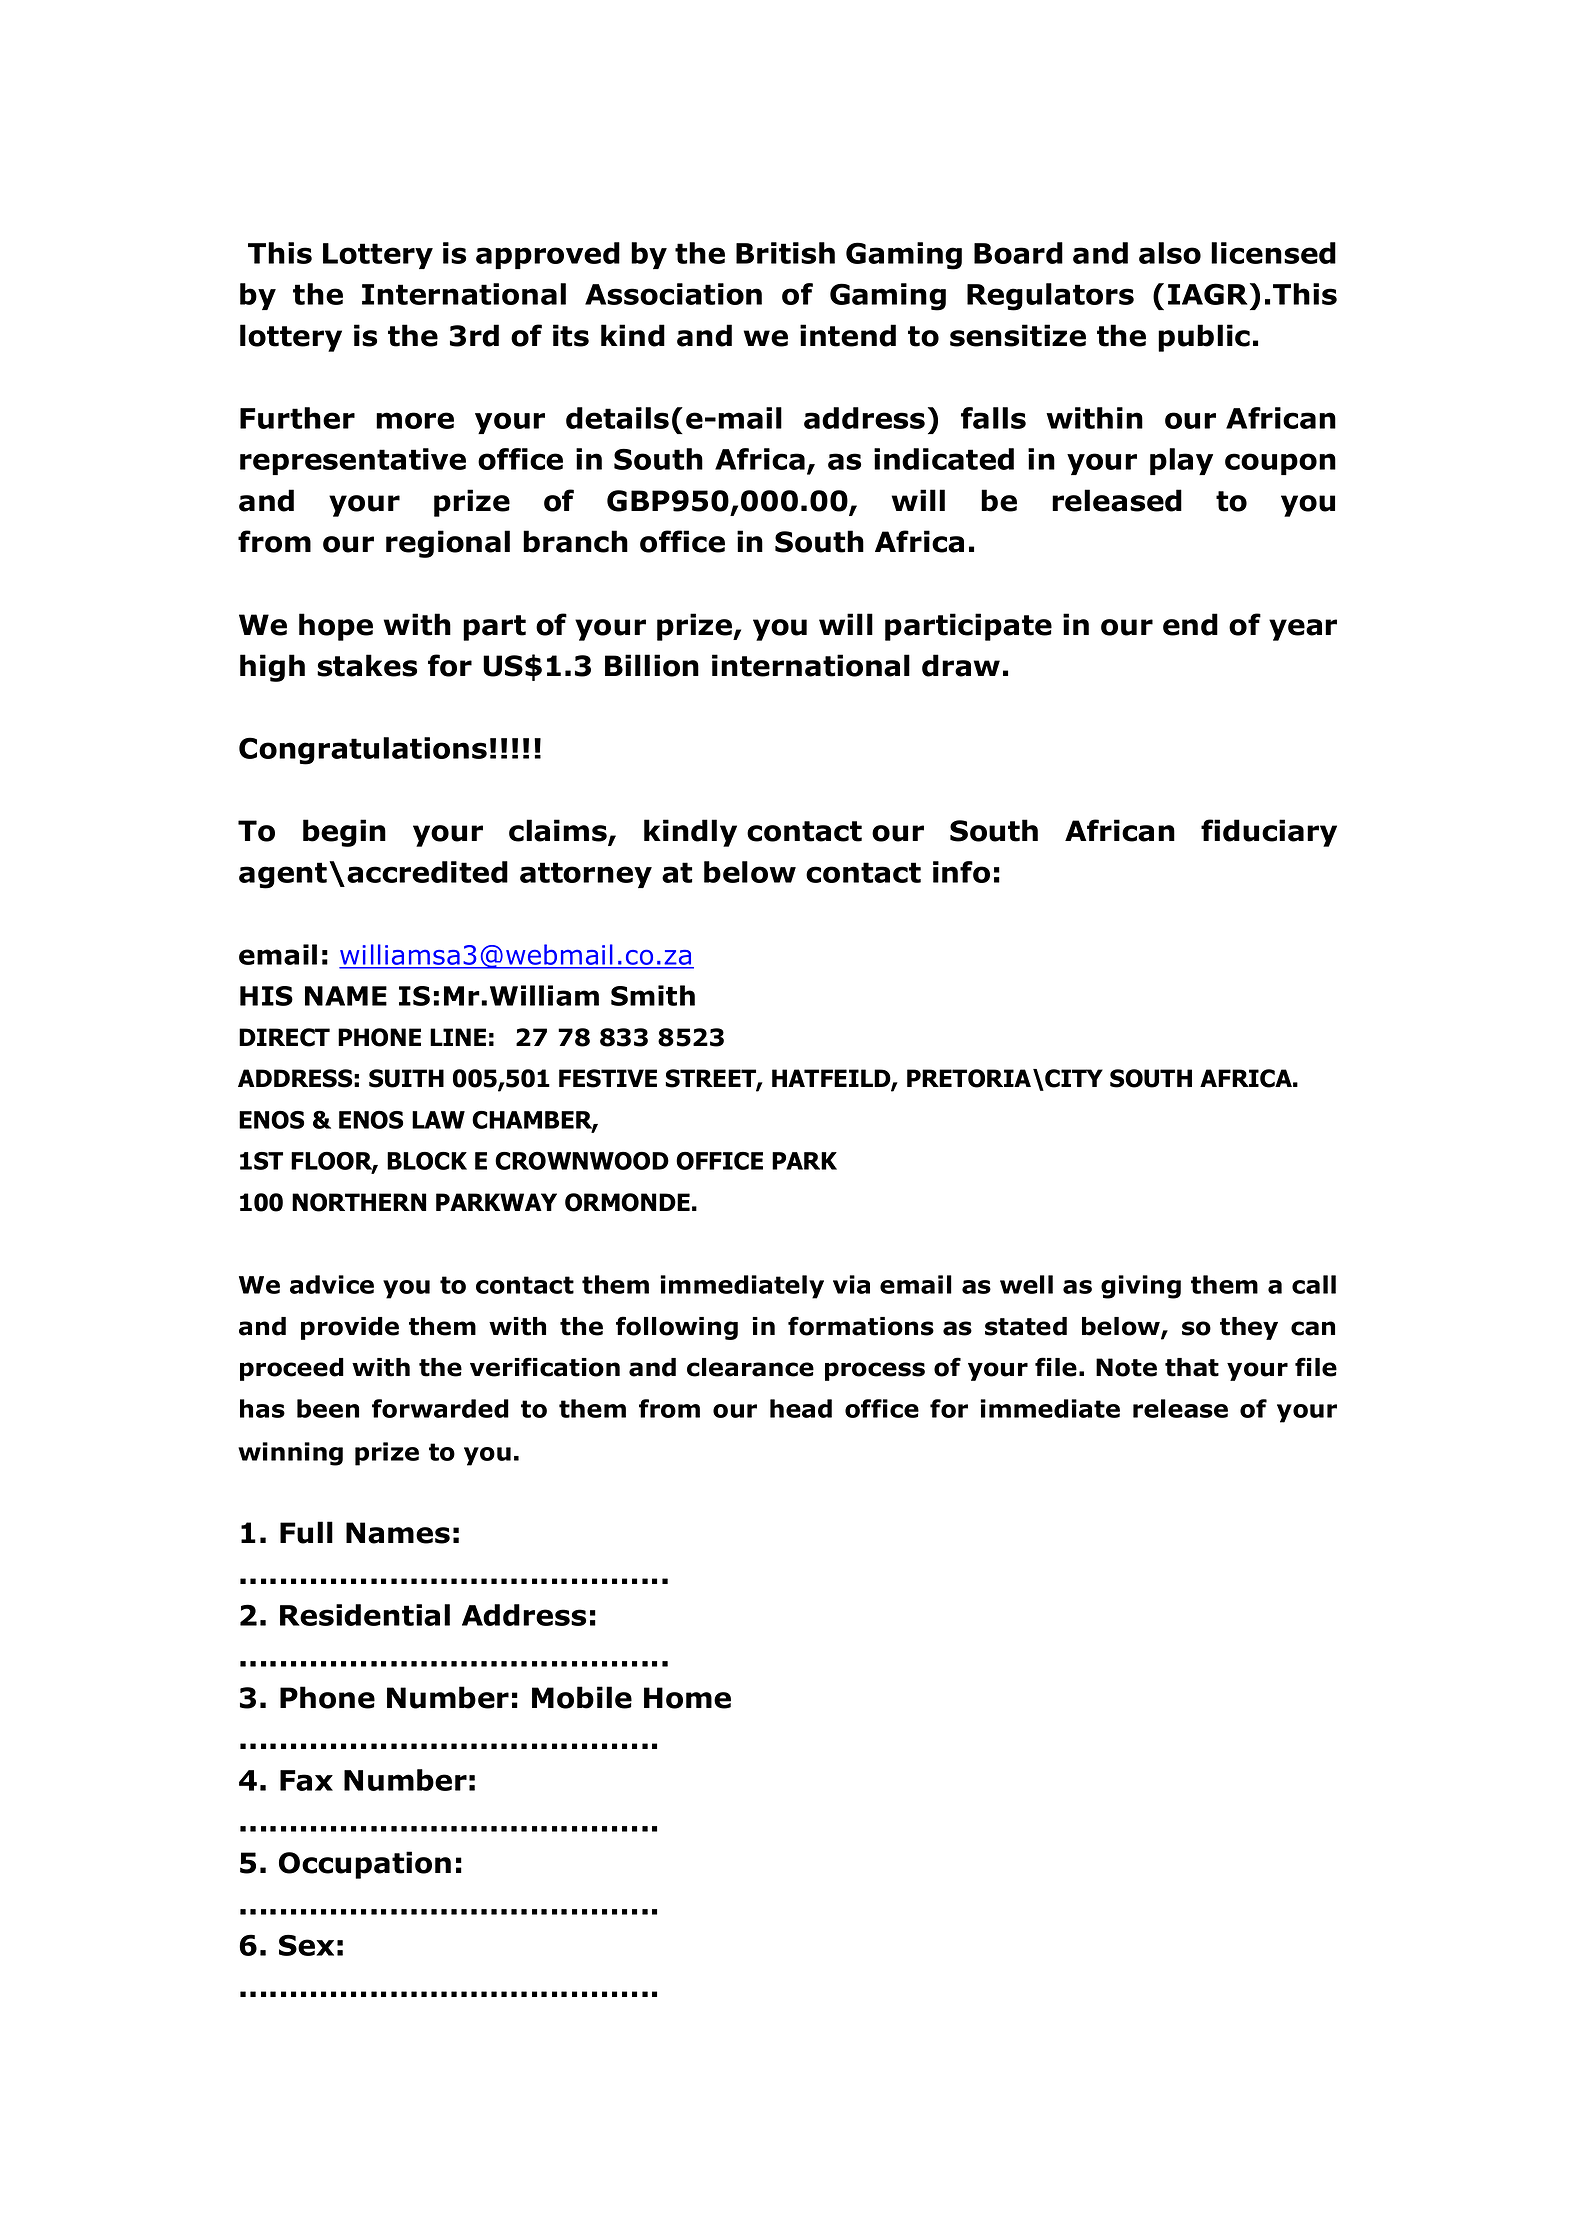  What do you see at coordinates (687, 1698) in the page?
I see `Home` at bounding box center [687, 1698].
